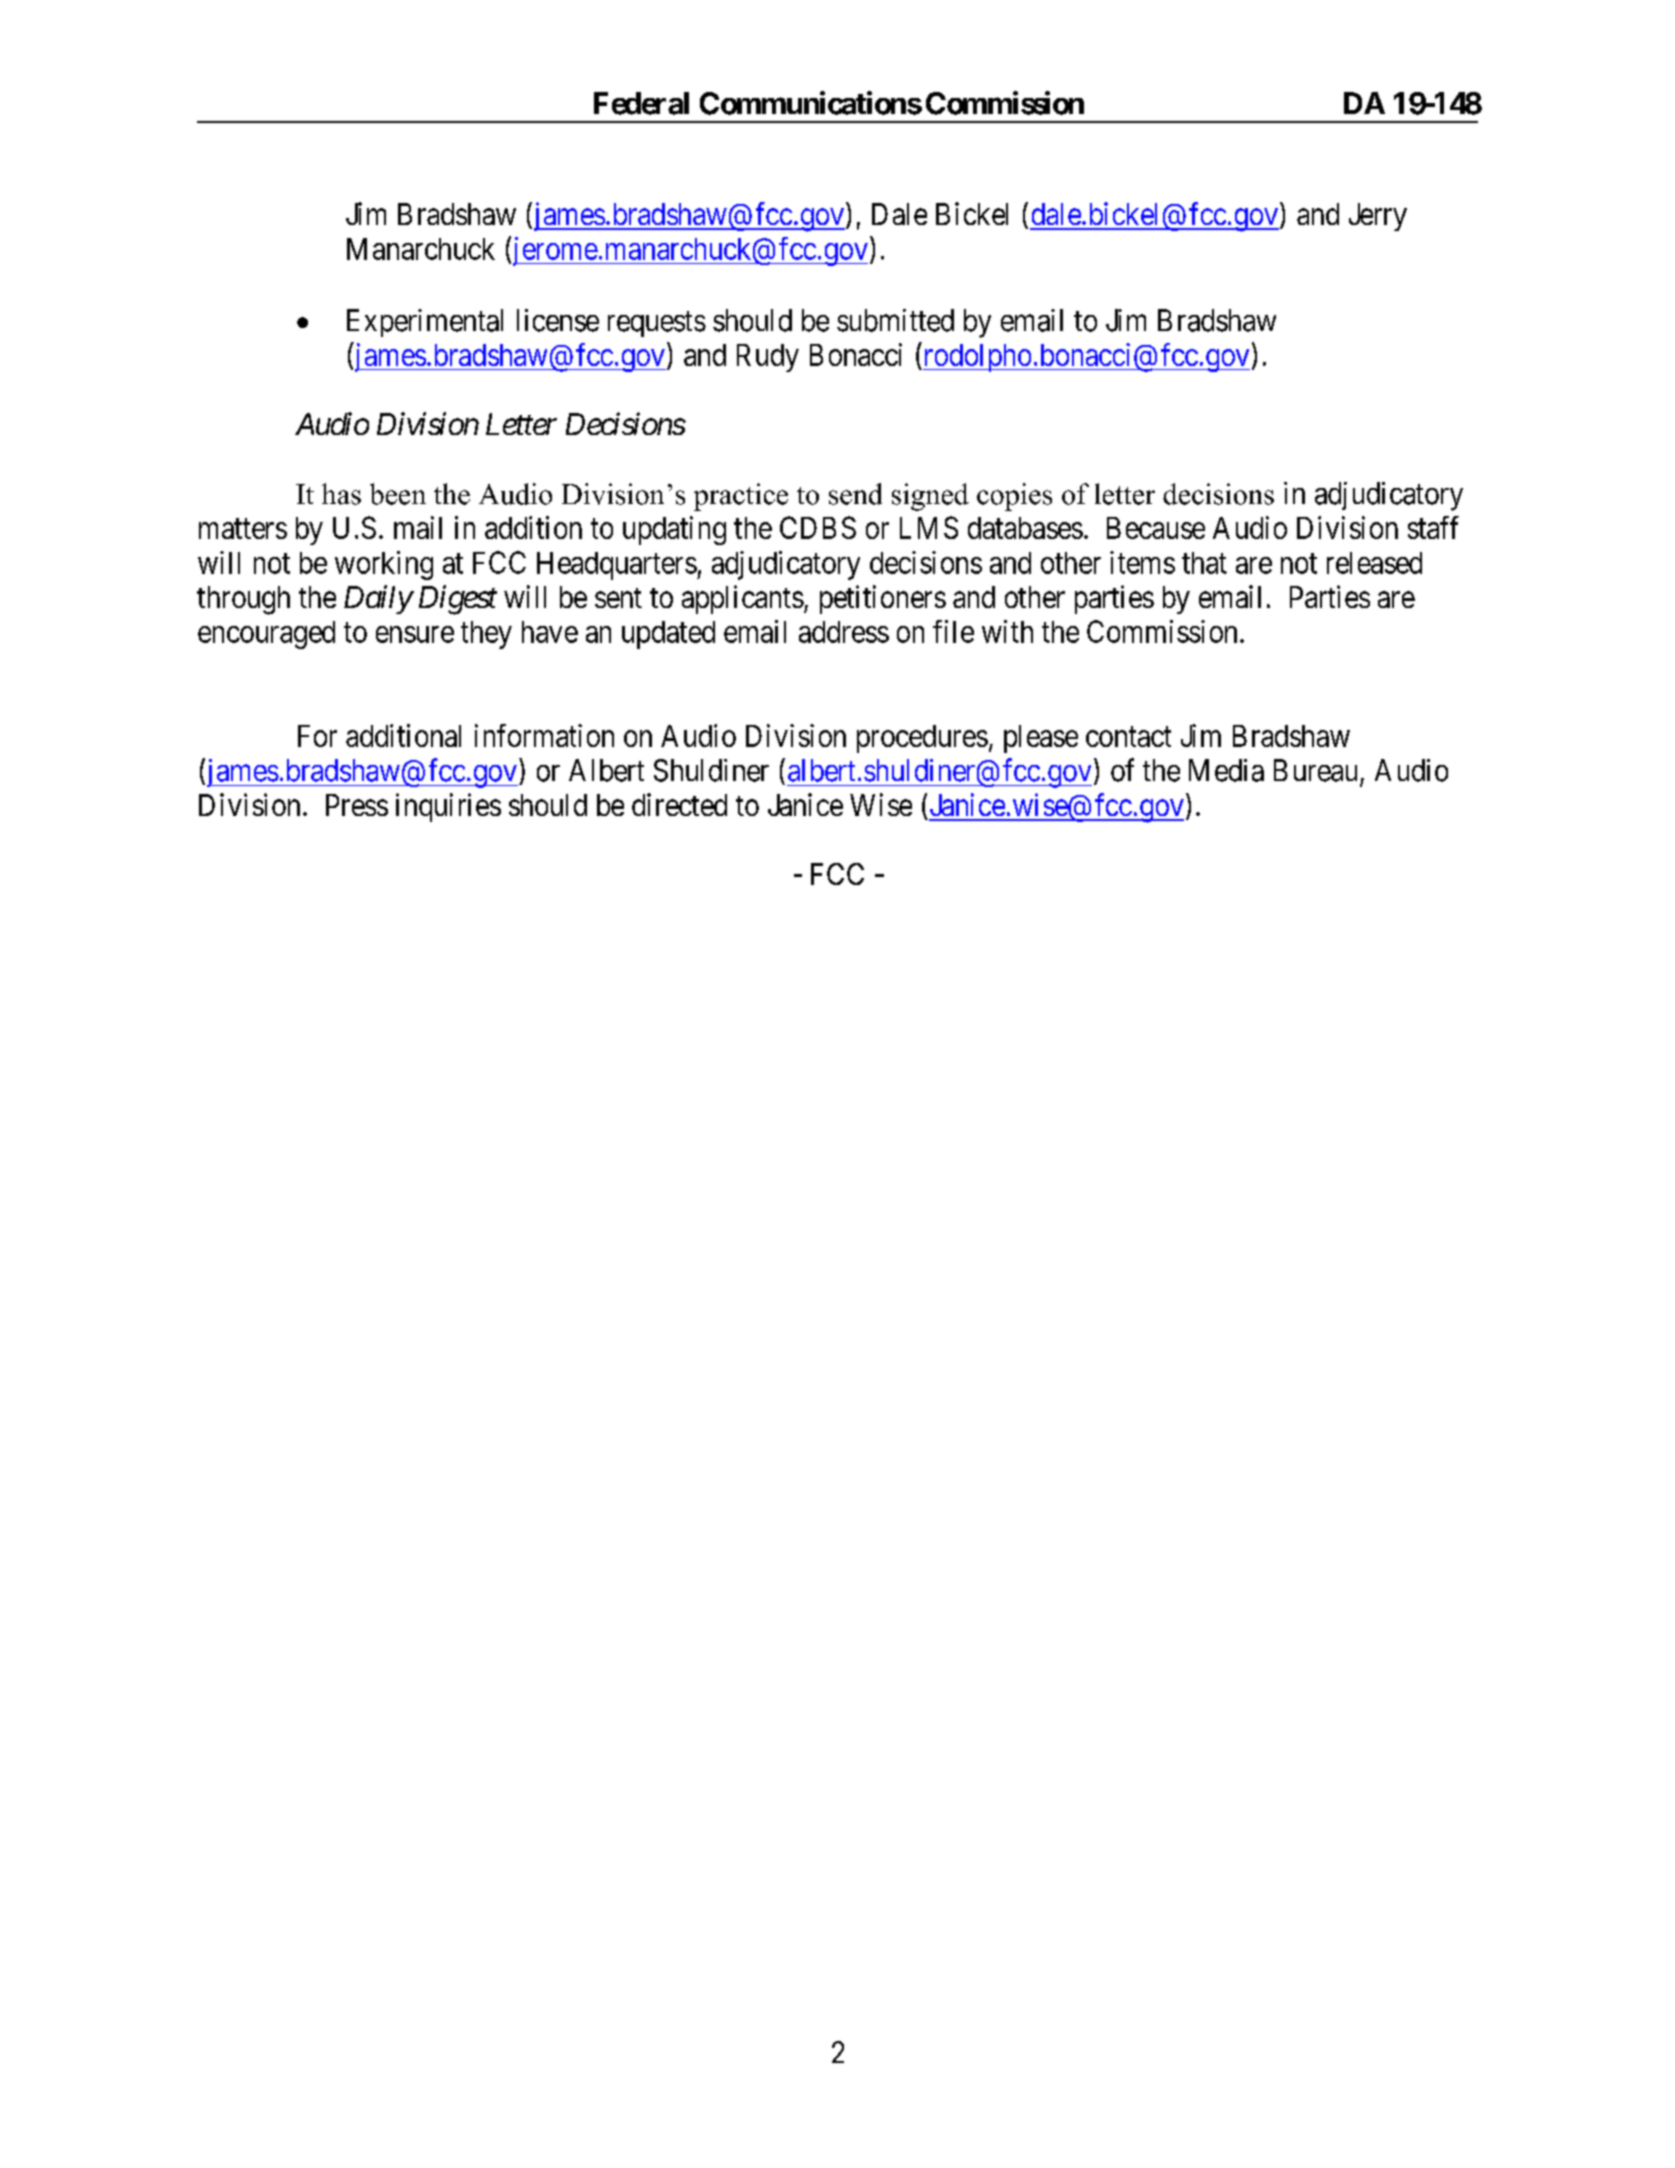 The width and height of the screenshot is (1675, 2168). What do you see at coordinates (895, 320) in the screenshot?
I see `submitted` at bounding box center [895, 320].
